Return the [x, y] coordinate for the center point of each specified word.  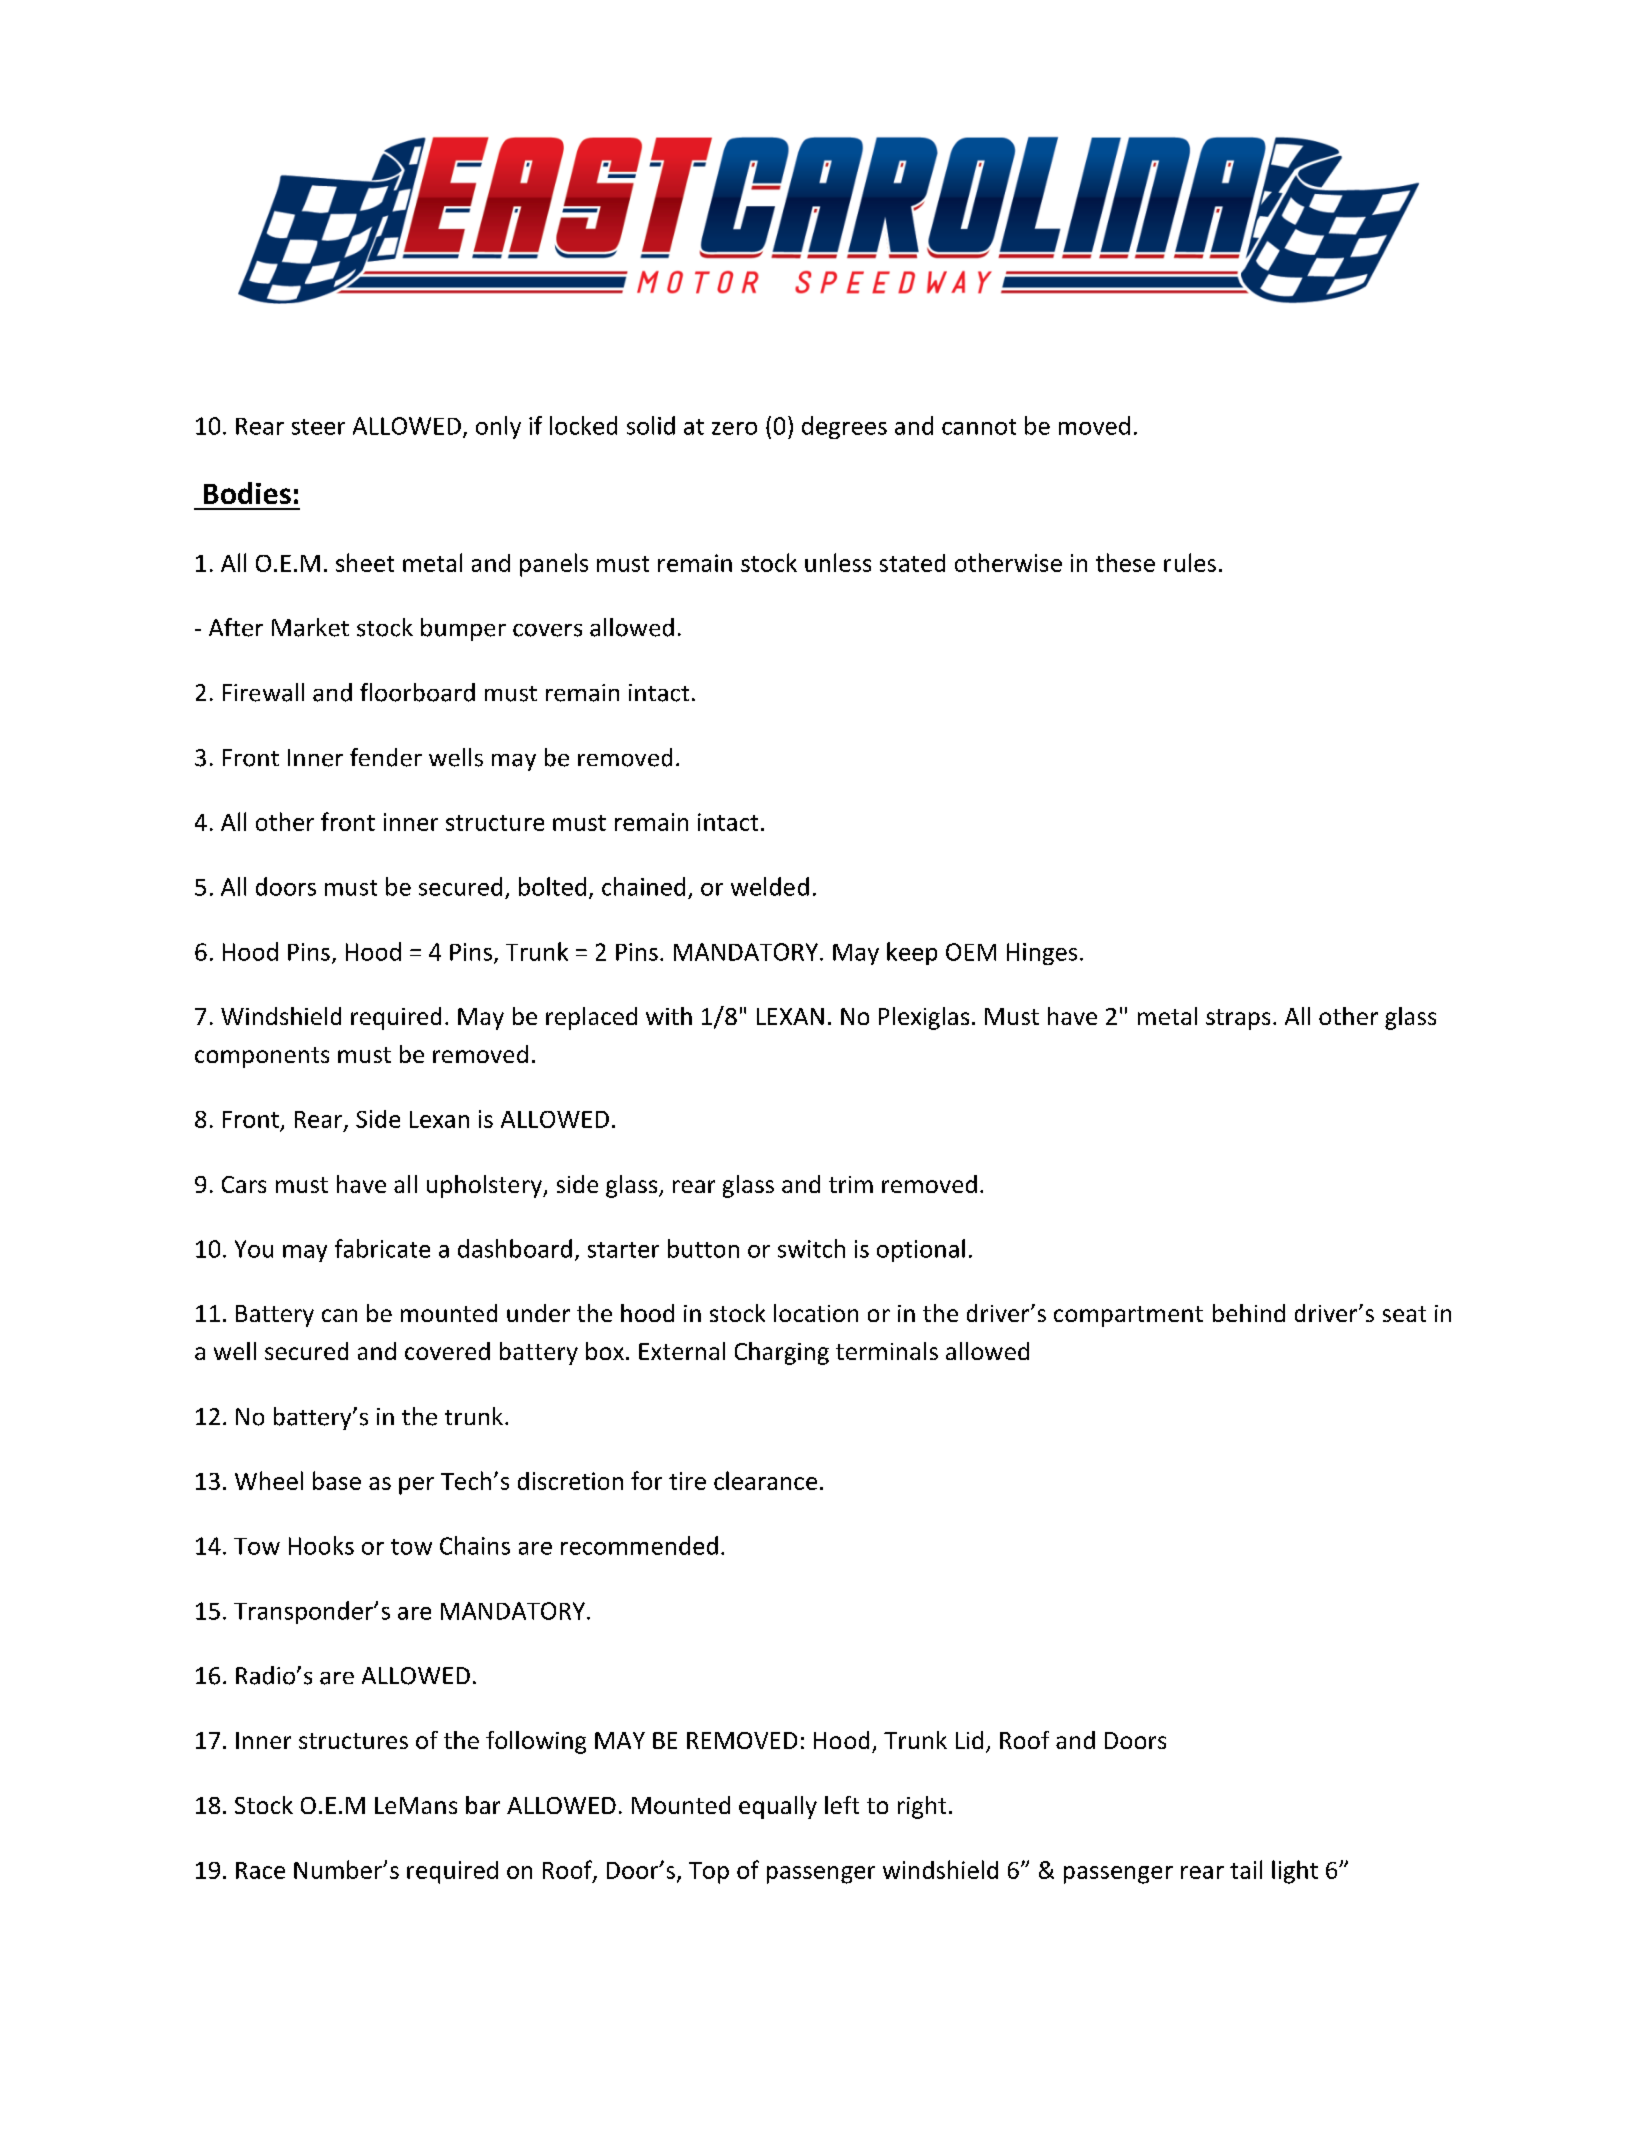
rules [1190, 562]
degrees [844, 427]
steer [318, 427]
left [842, 1805]
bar [483, 1805]
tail [1246, 1869]
